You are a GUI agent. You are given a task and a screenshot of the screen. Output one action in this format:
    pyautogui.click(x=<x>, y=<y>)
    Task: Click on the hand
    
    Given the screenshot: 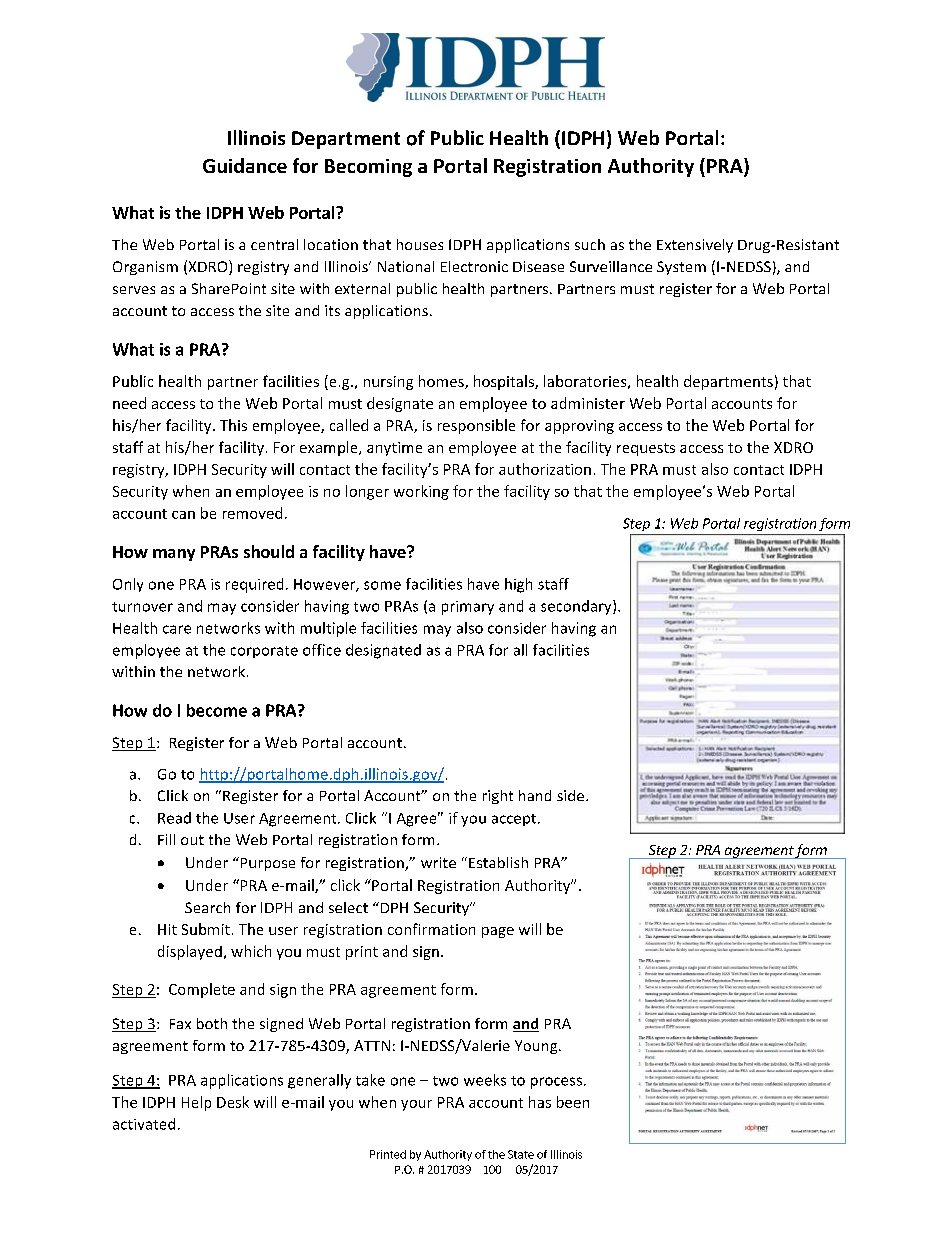 What is the action you would take?
    pyautogui.click(x=535, y=795)
